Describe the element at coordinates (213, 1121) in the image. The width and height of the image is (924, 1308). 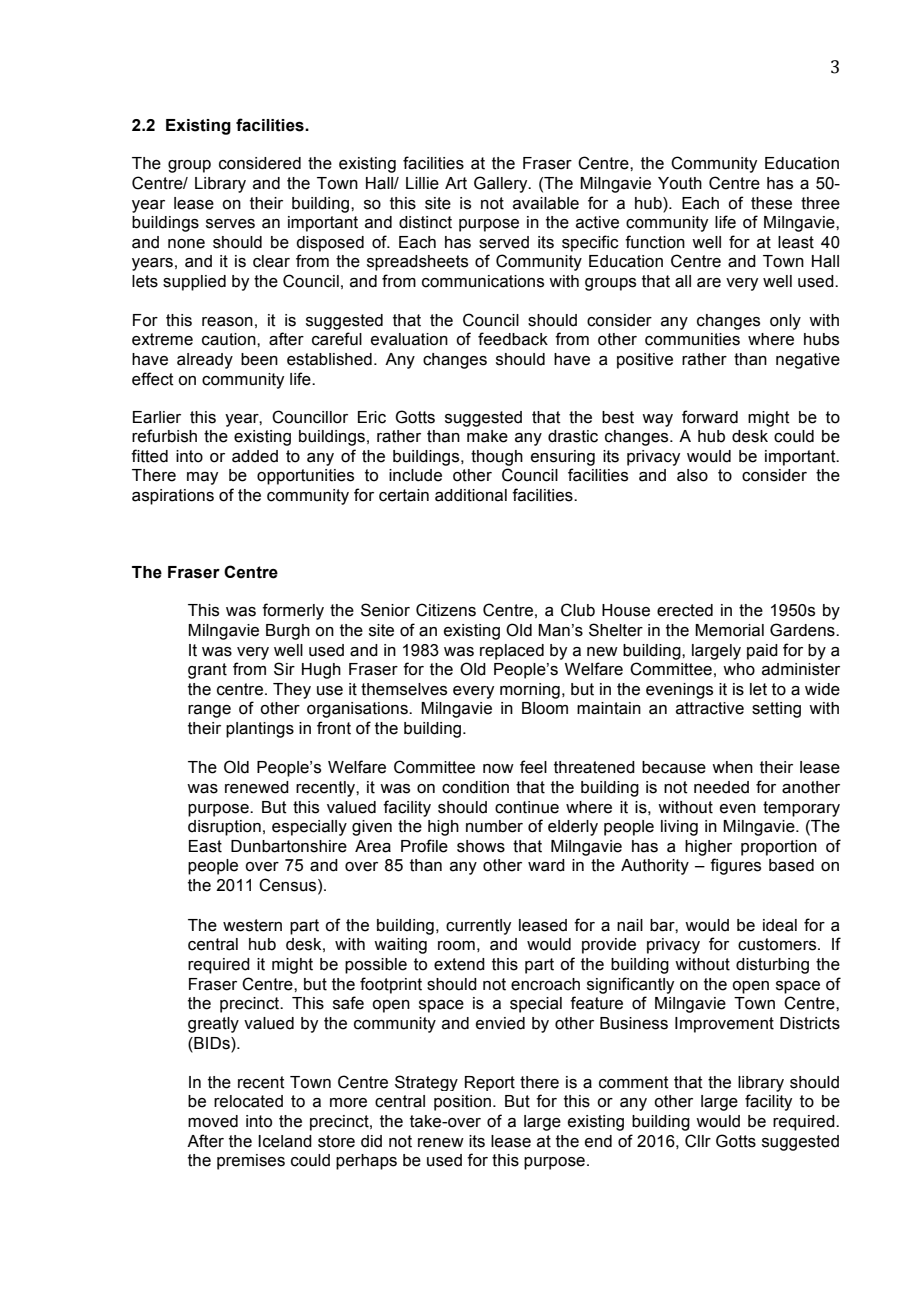
I see `moved` at that location.
